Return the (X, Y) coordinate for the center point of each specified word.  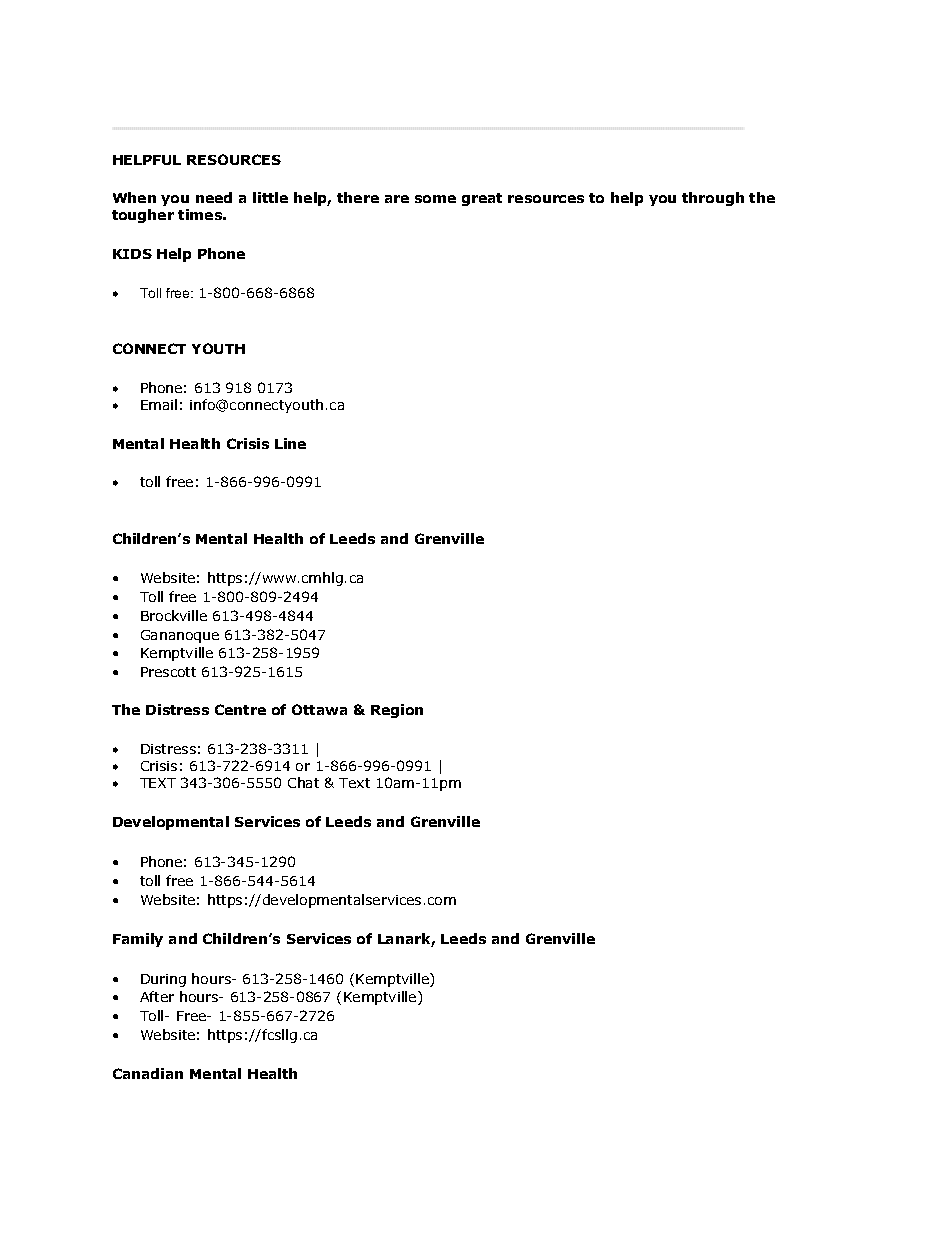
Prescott (168, 672)
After (157, 996)
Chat (303, 782)
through (713, 199)
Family (138, 940)
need (214, 197)
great (482, 199)
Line (290, 443)
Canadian (148, 1073)
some (435, 199)
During (163, 980)
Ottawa (319, 709)
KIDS (132, 254)
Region (397, 711)
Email (159, 404)
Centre (240, 709)
